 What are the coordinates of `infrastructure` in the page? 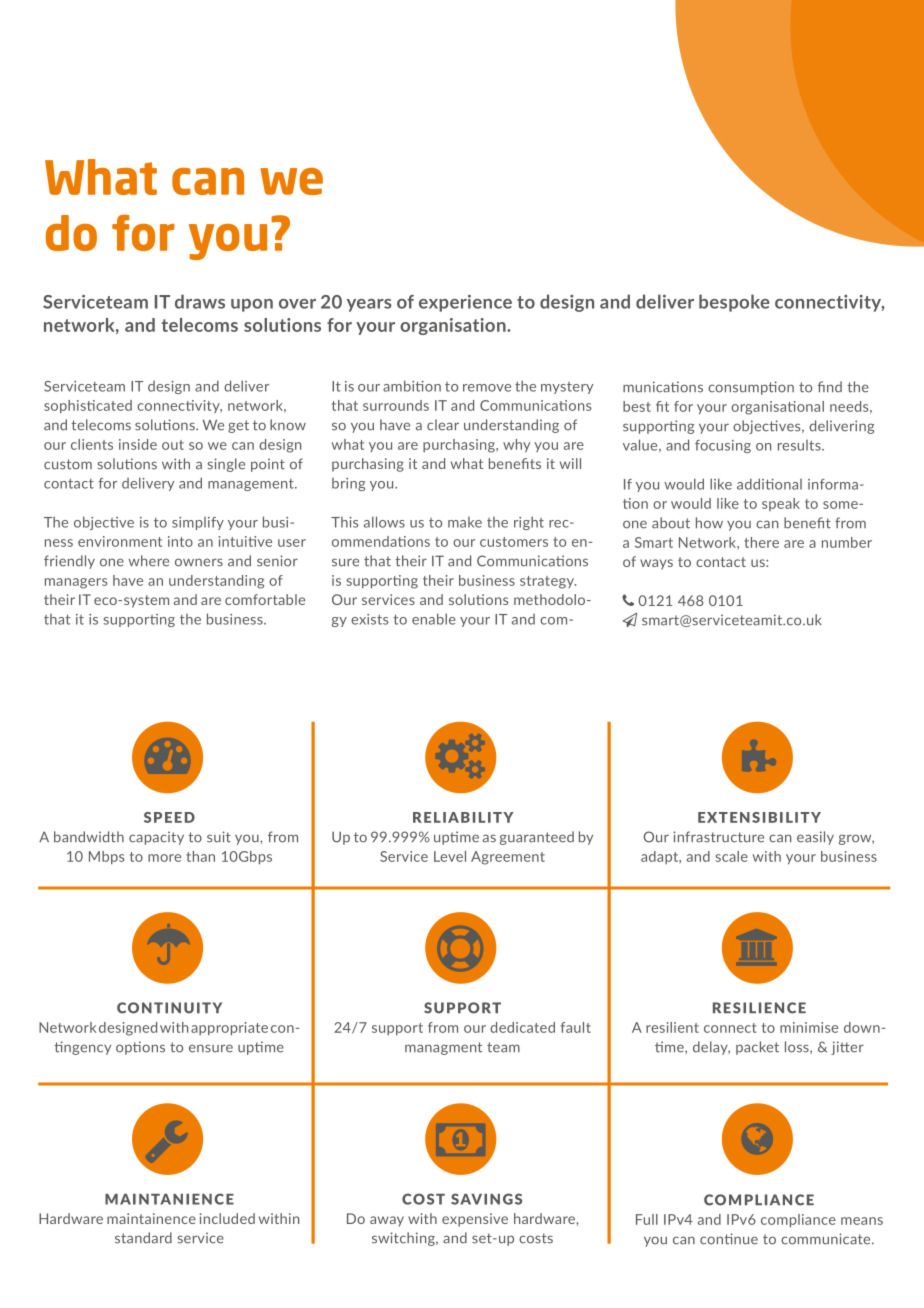 It's located at (718, 837).
